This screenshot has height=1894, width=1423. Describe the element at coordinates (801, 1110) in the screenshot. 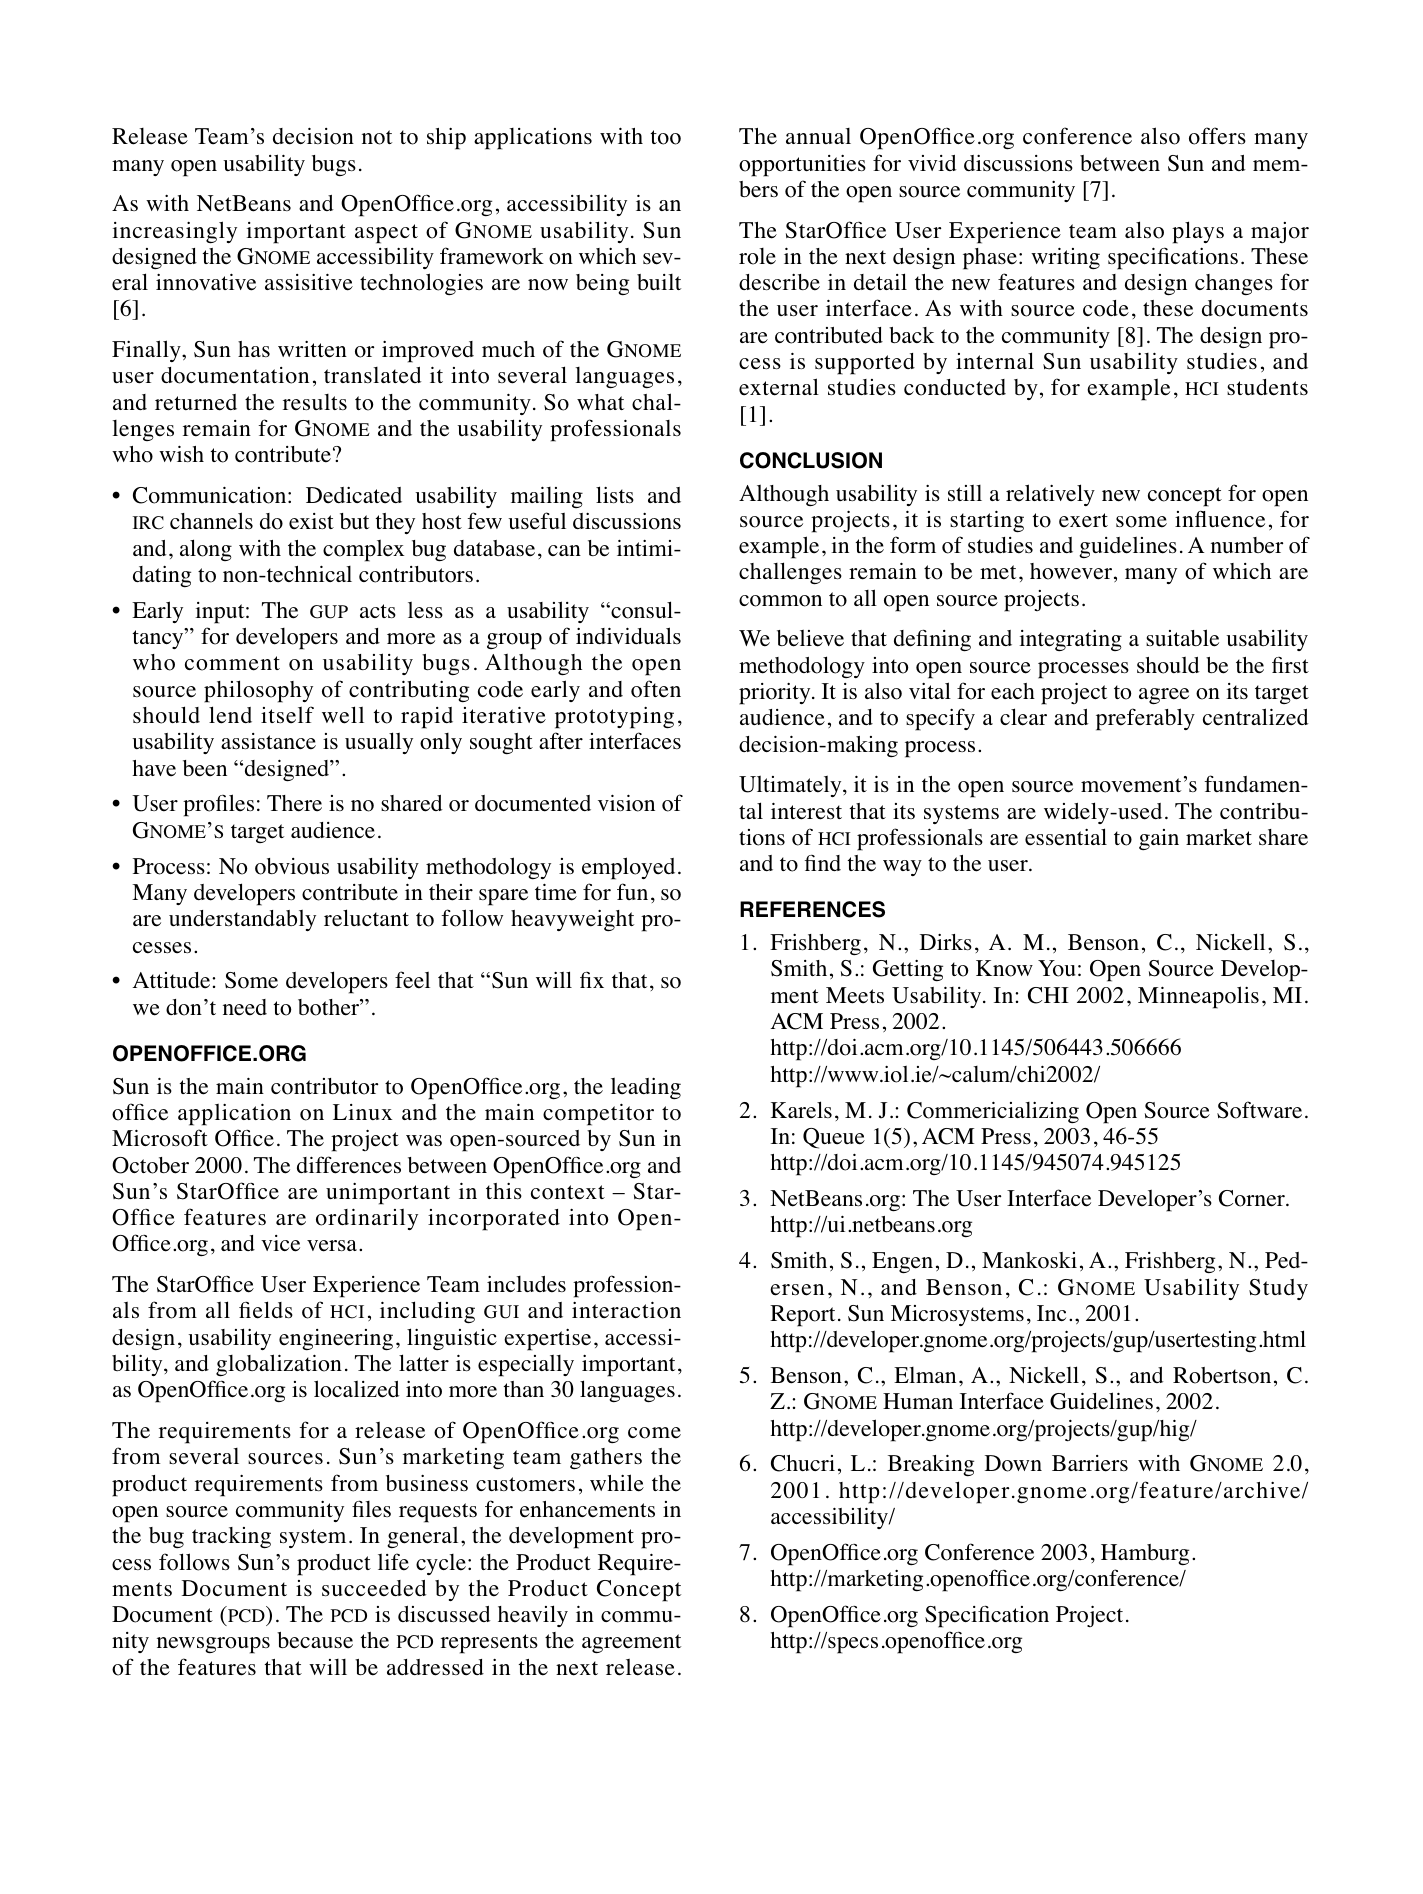

I see `Karels` at that location.
